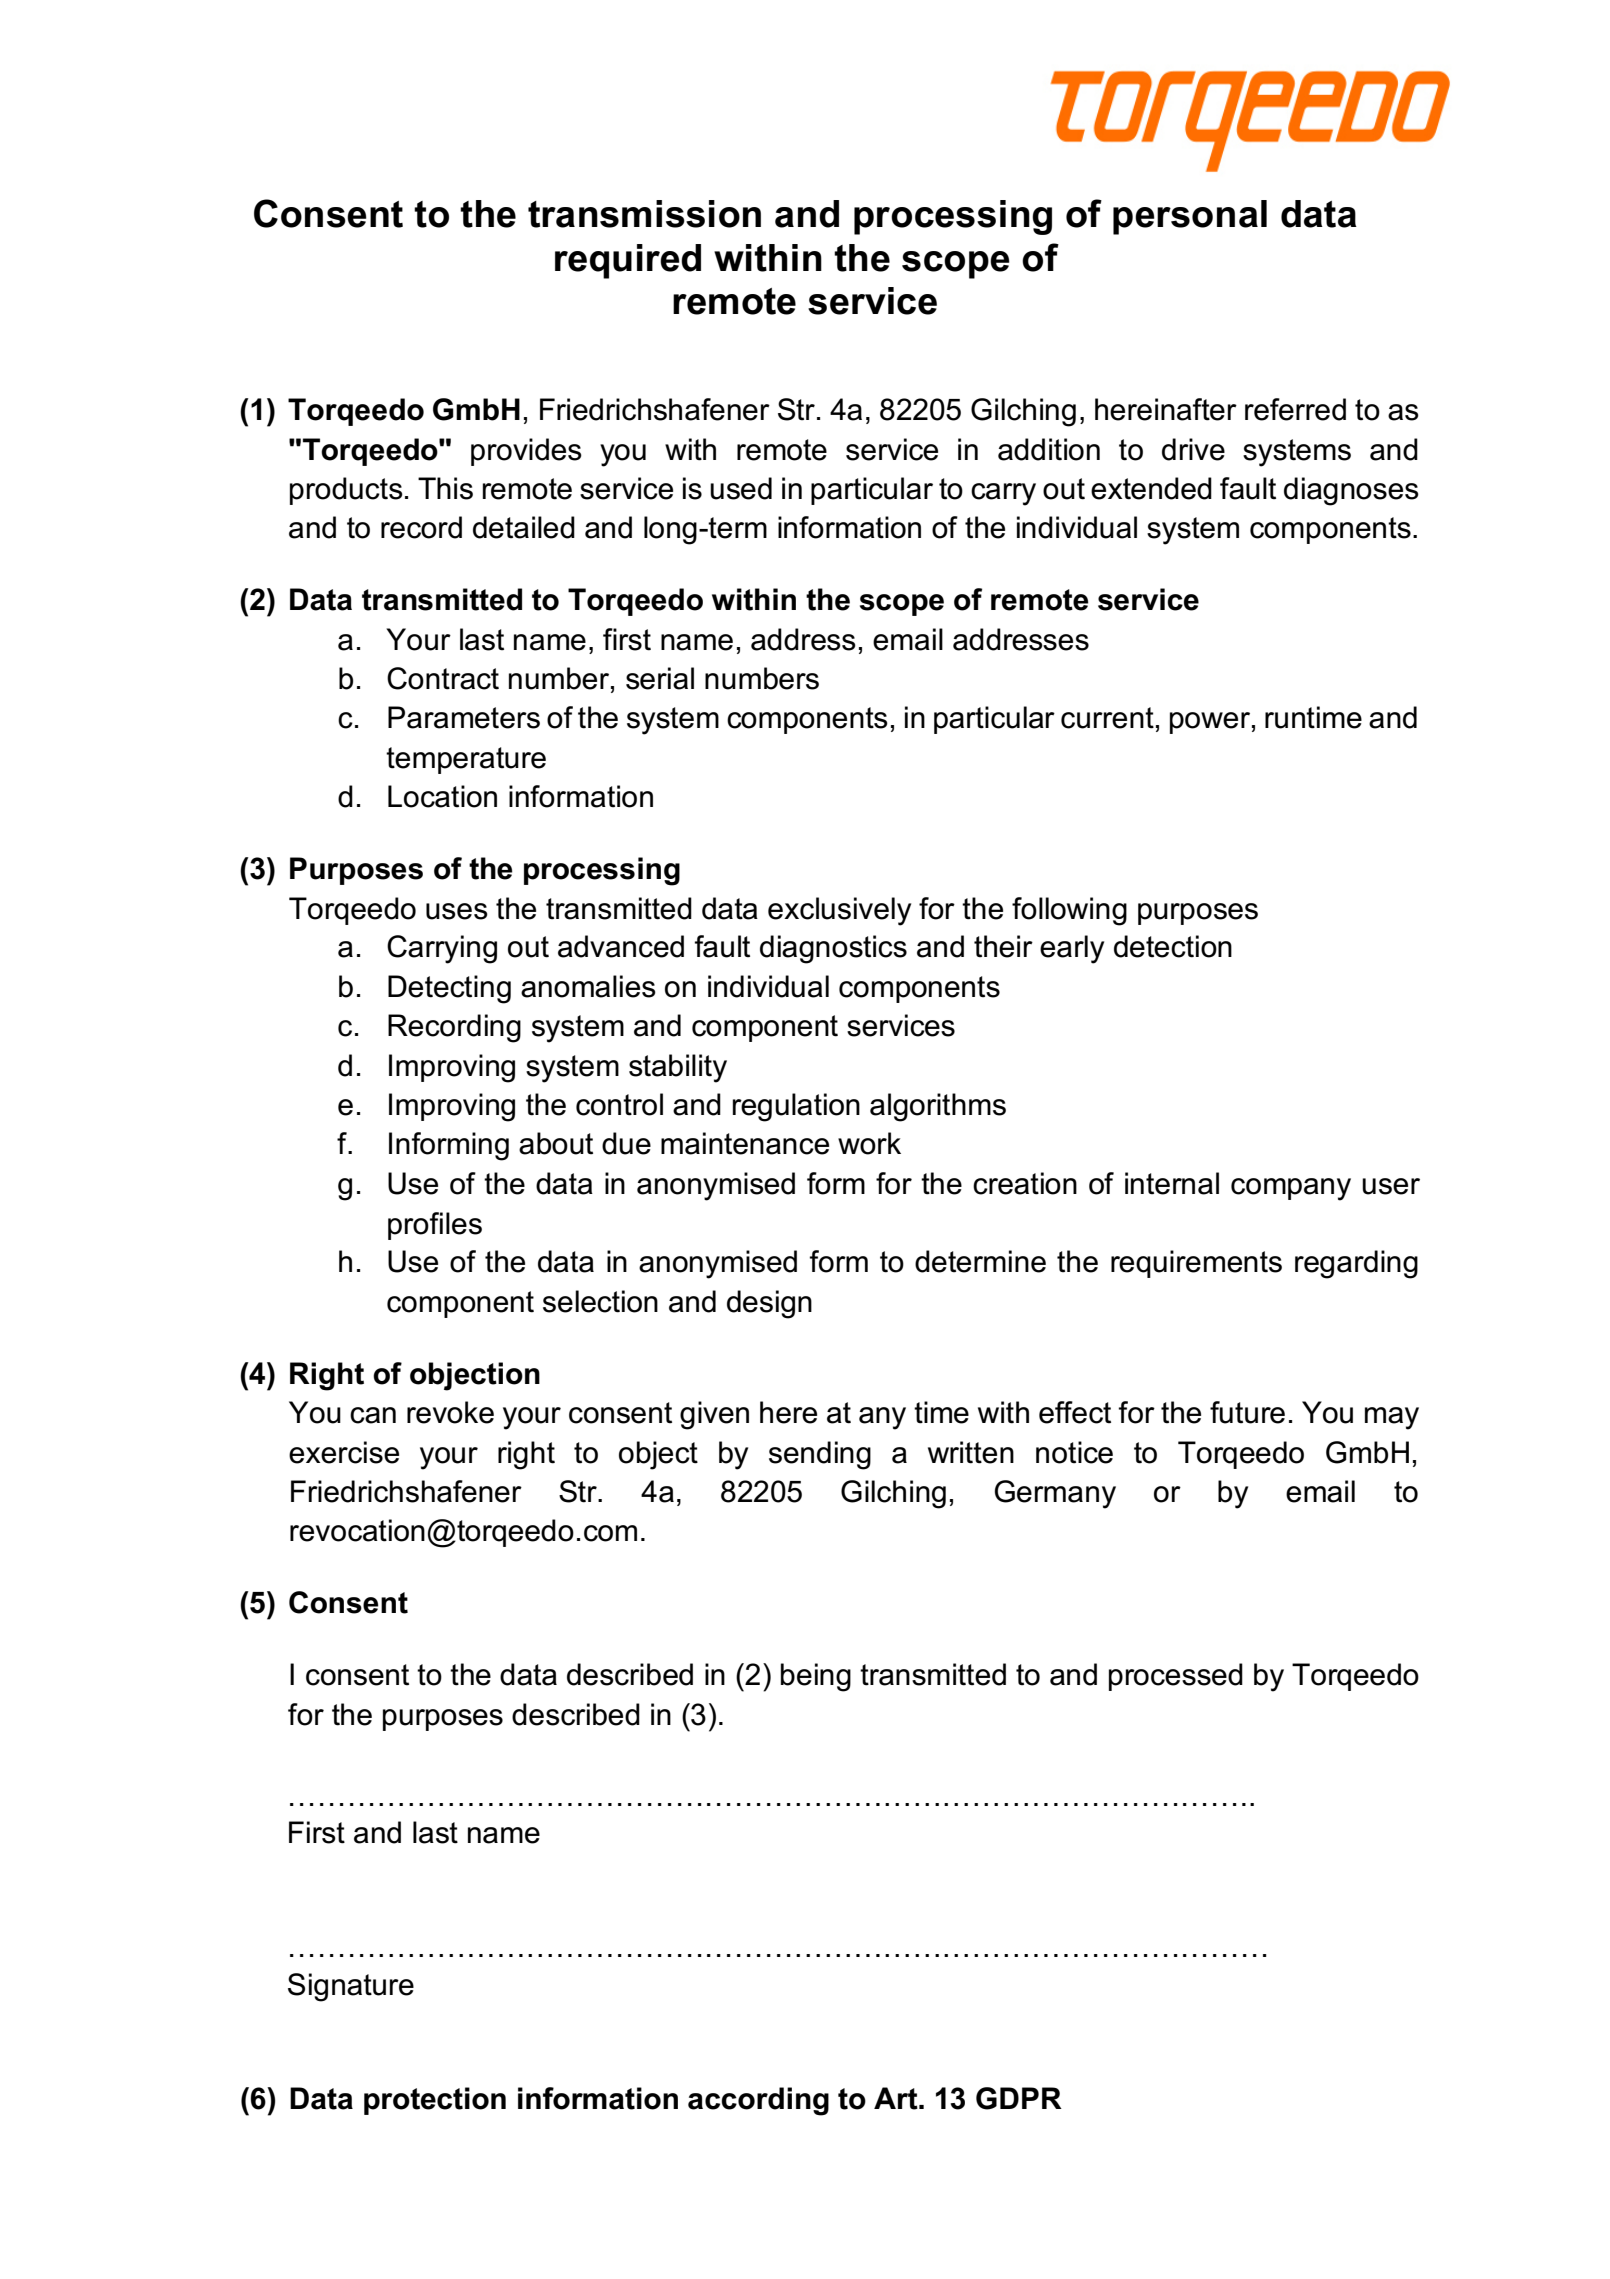 This screenshot has width=1610, height=2279. Describe the element at coordinates (816, 1677) in the screenshot. I see `being` at that location.
